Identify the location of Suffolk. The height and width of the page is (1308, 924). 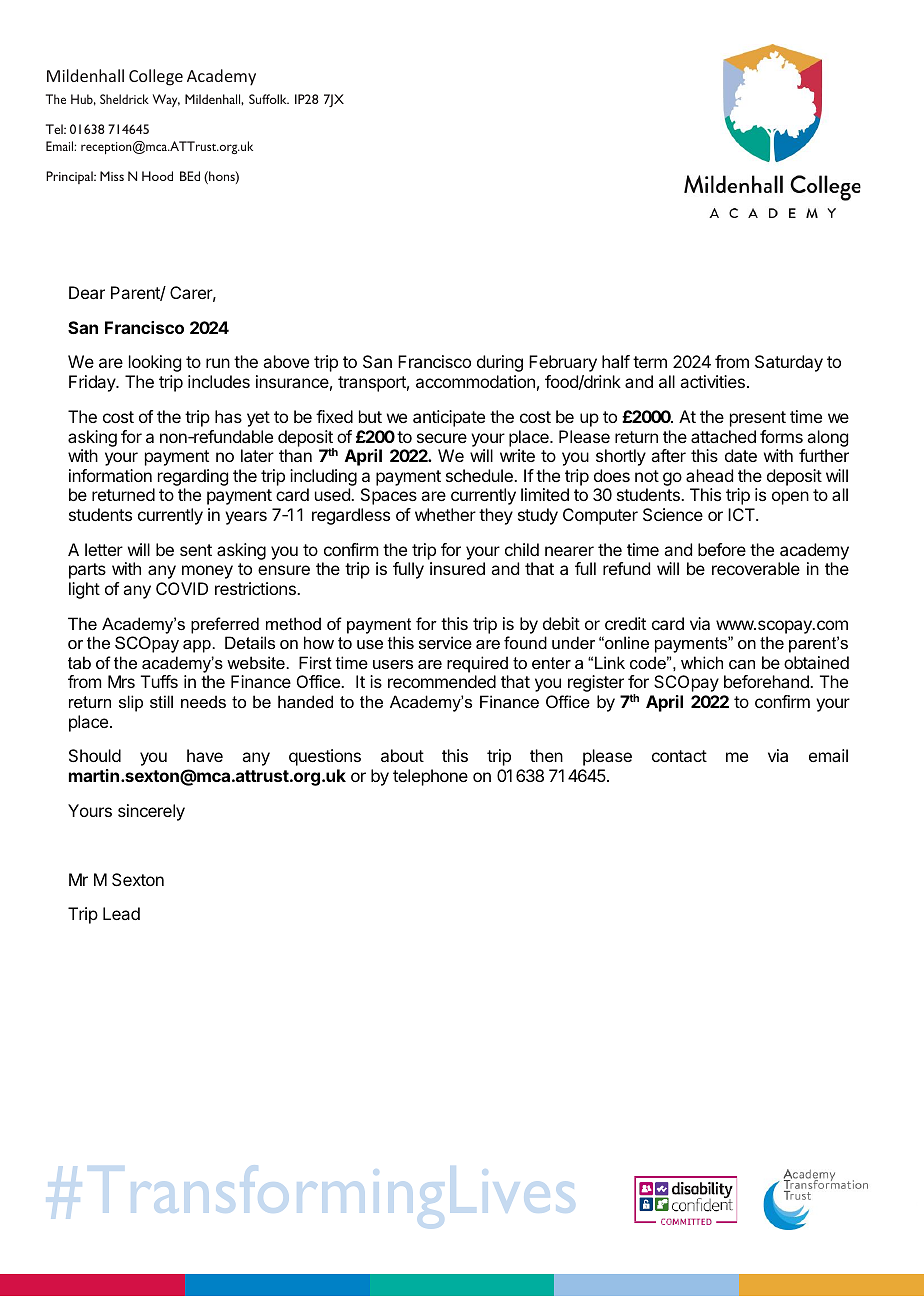
(269, 99).
